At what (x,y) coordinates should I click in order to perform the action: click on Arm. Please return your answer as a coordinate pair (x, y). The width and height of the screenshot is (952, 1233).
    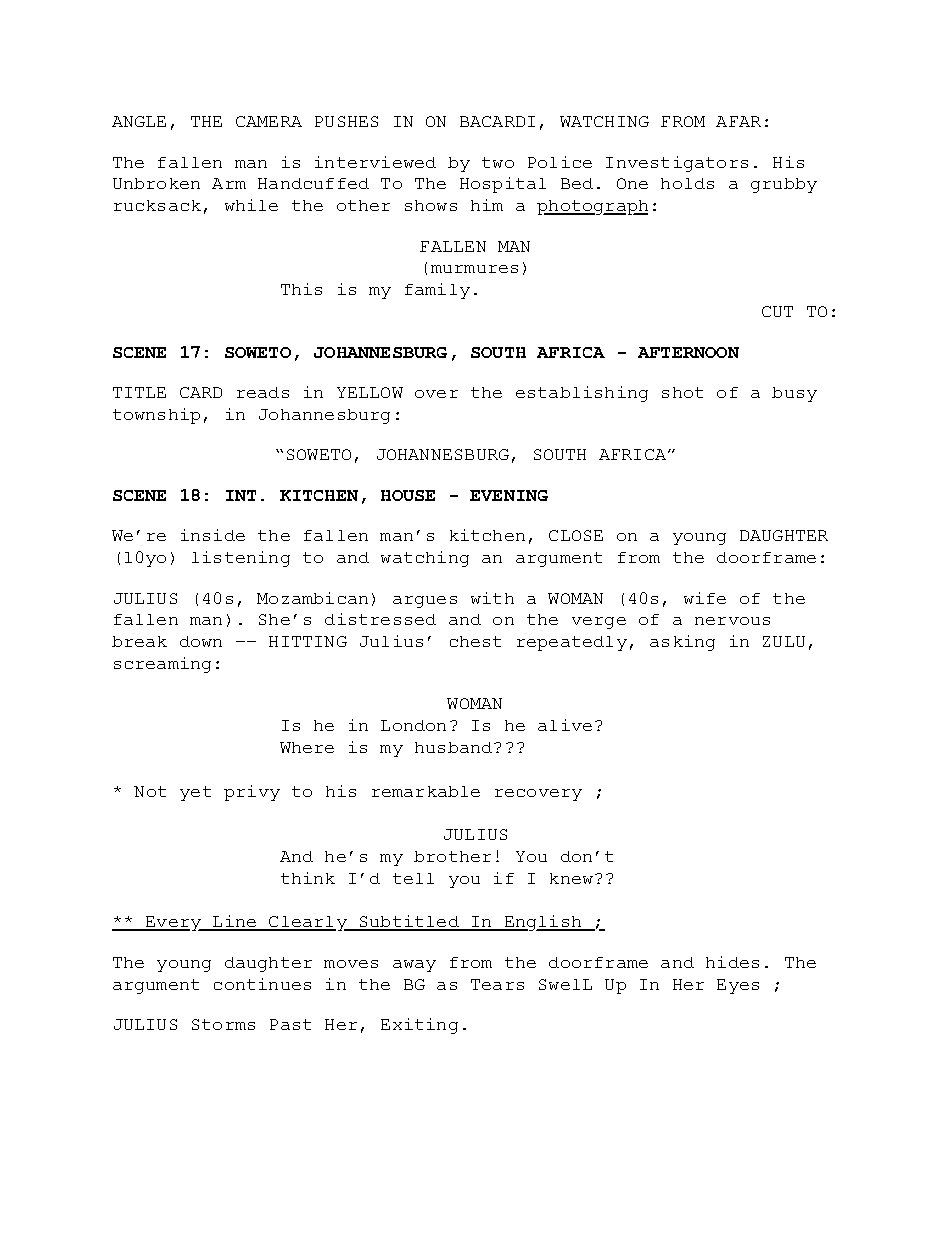
    Looking at the image, I should click on (229, 183).
